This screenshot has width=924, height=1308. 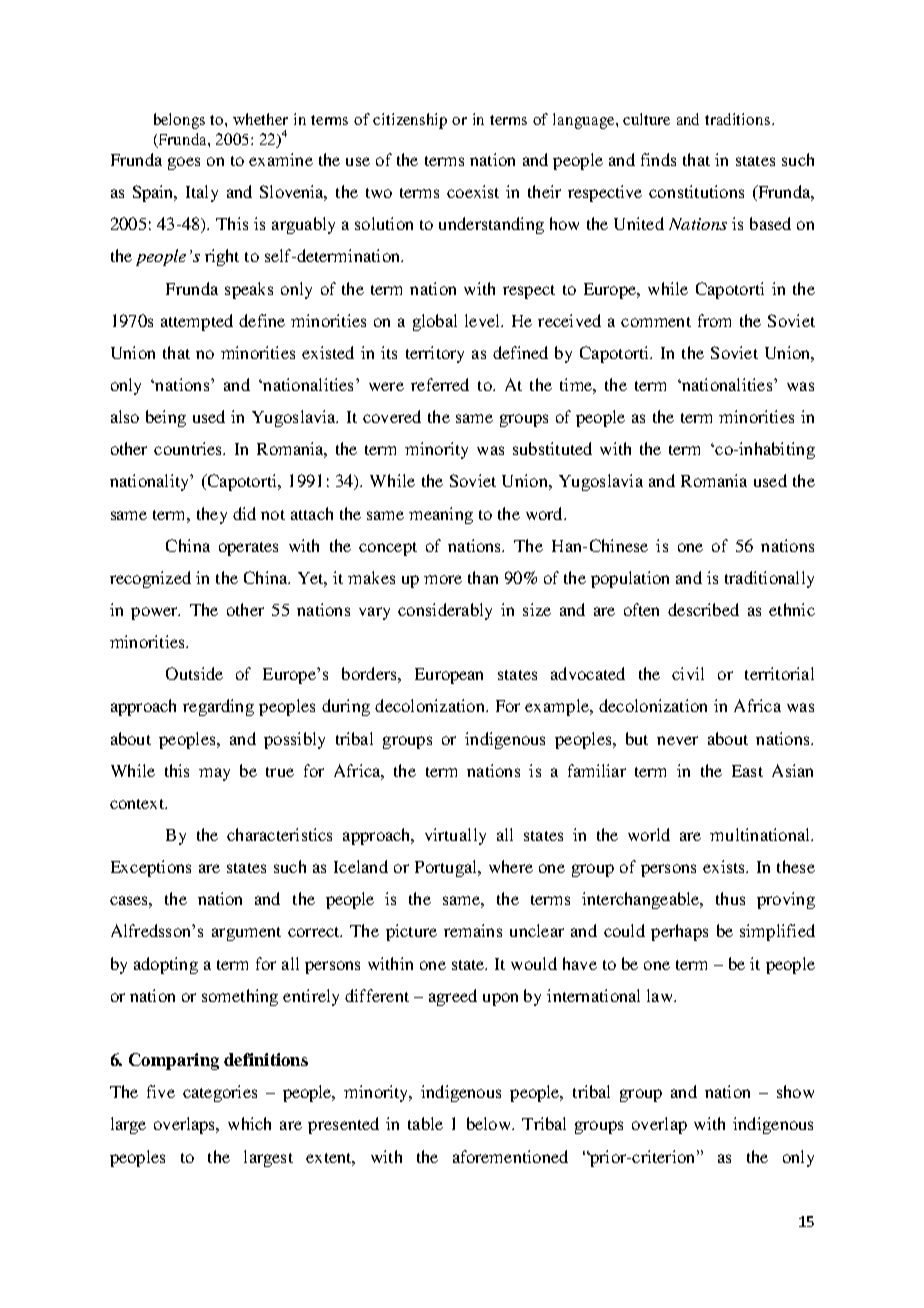 I want to click on described, so click(x=703, y=609).
